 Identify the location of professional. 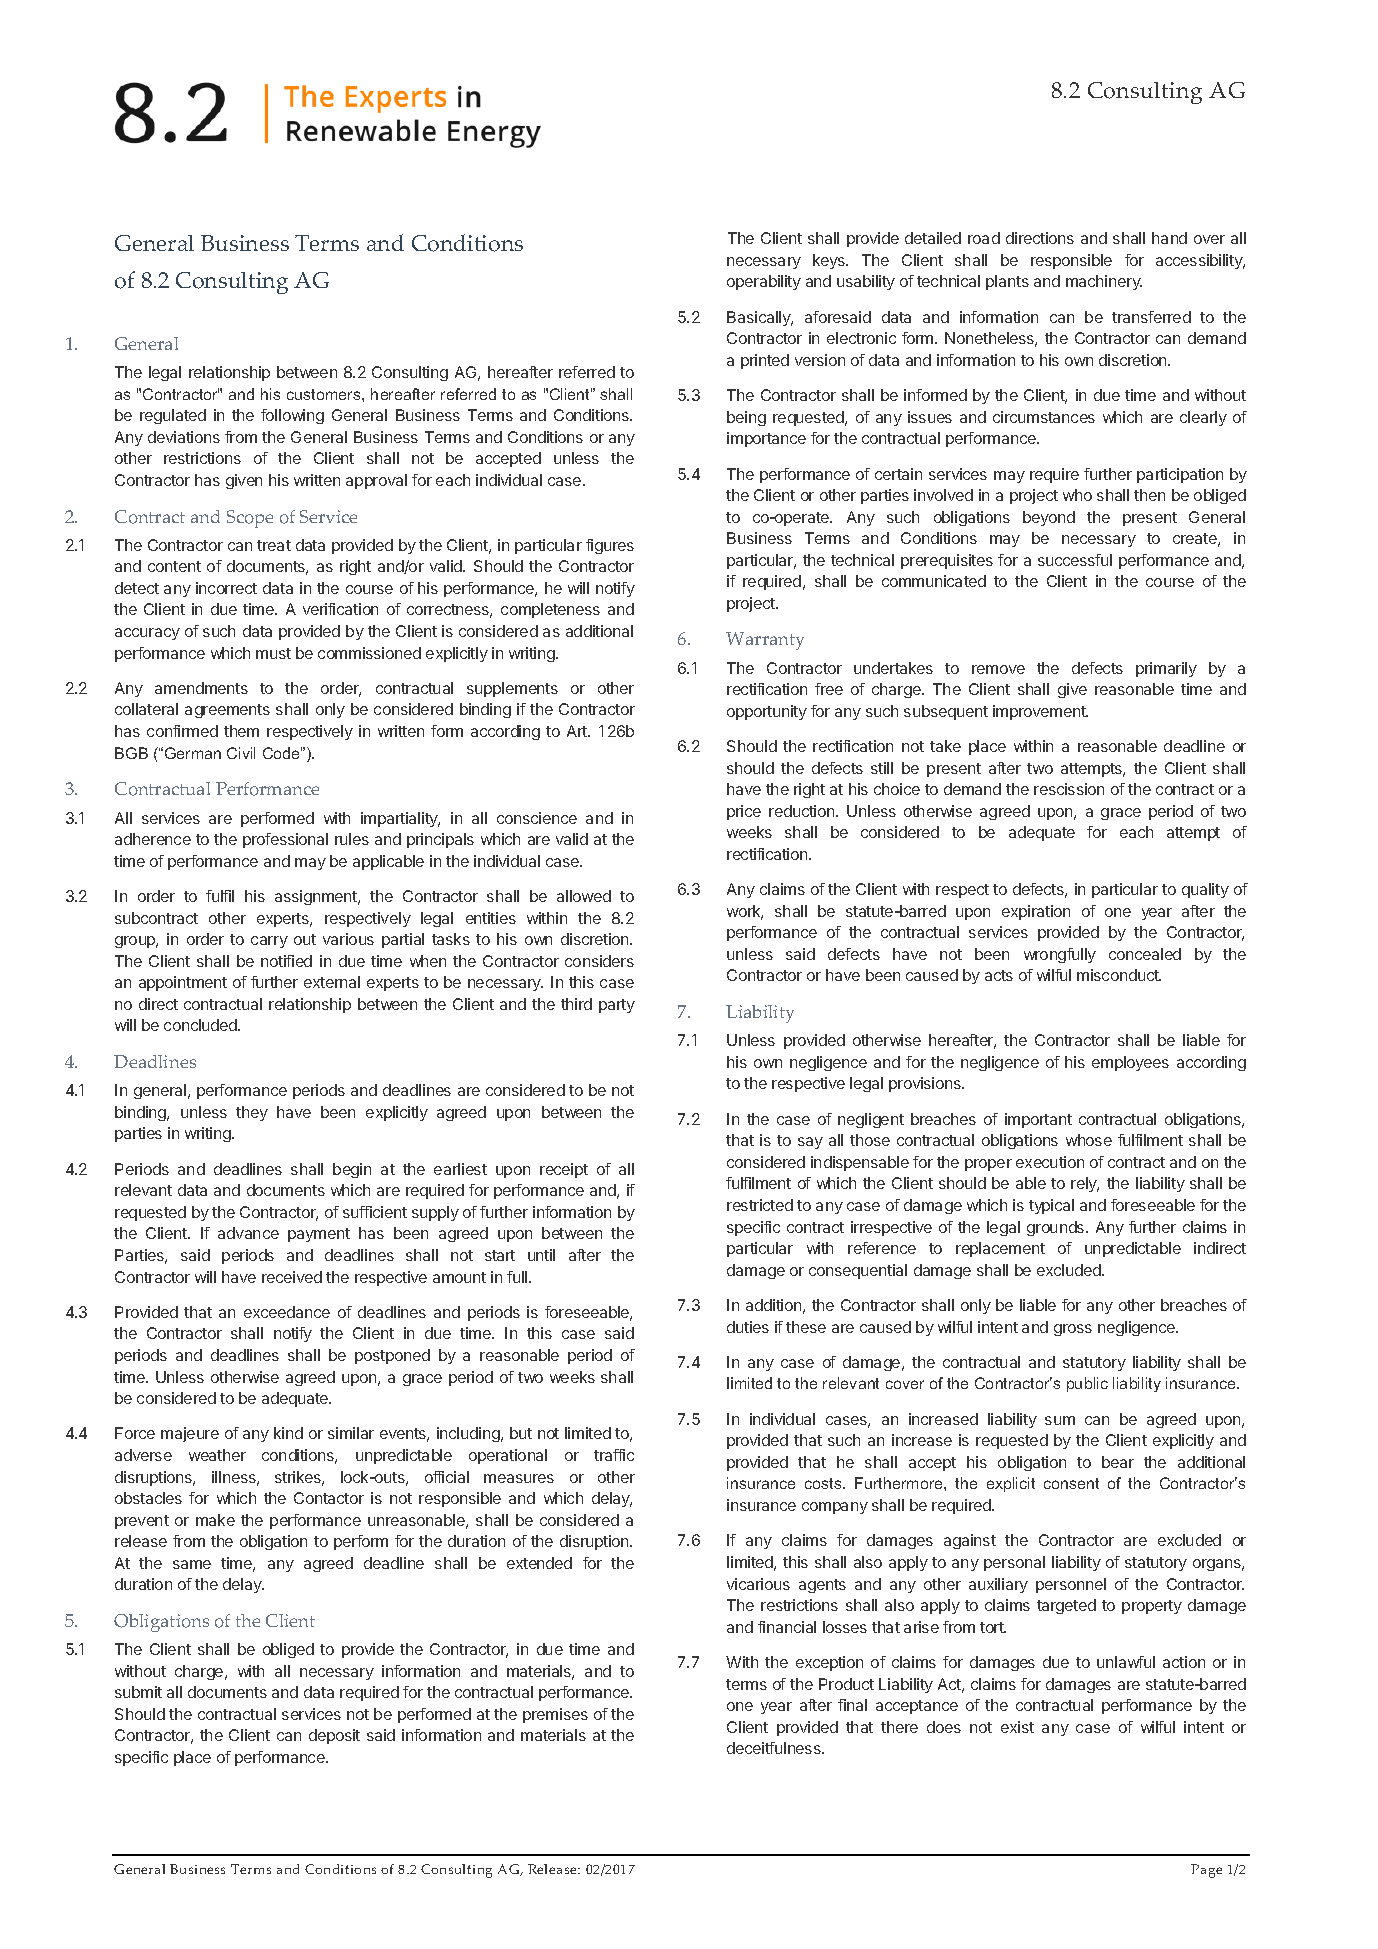
(285, 840).
